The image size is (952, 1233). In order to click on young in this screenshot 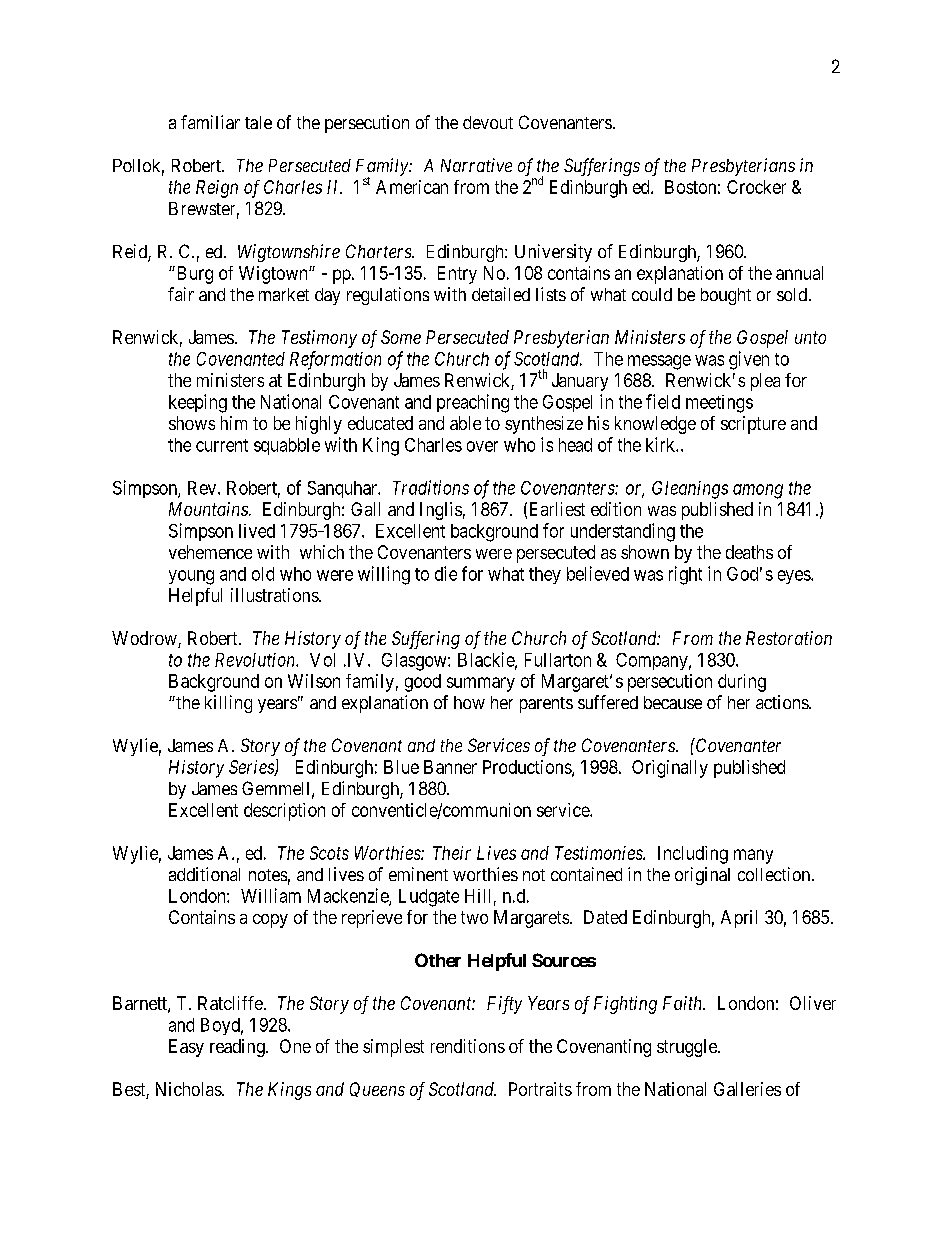, I will do `click(191, 577)`.
